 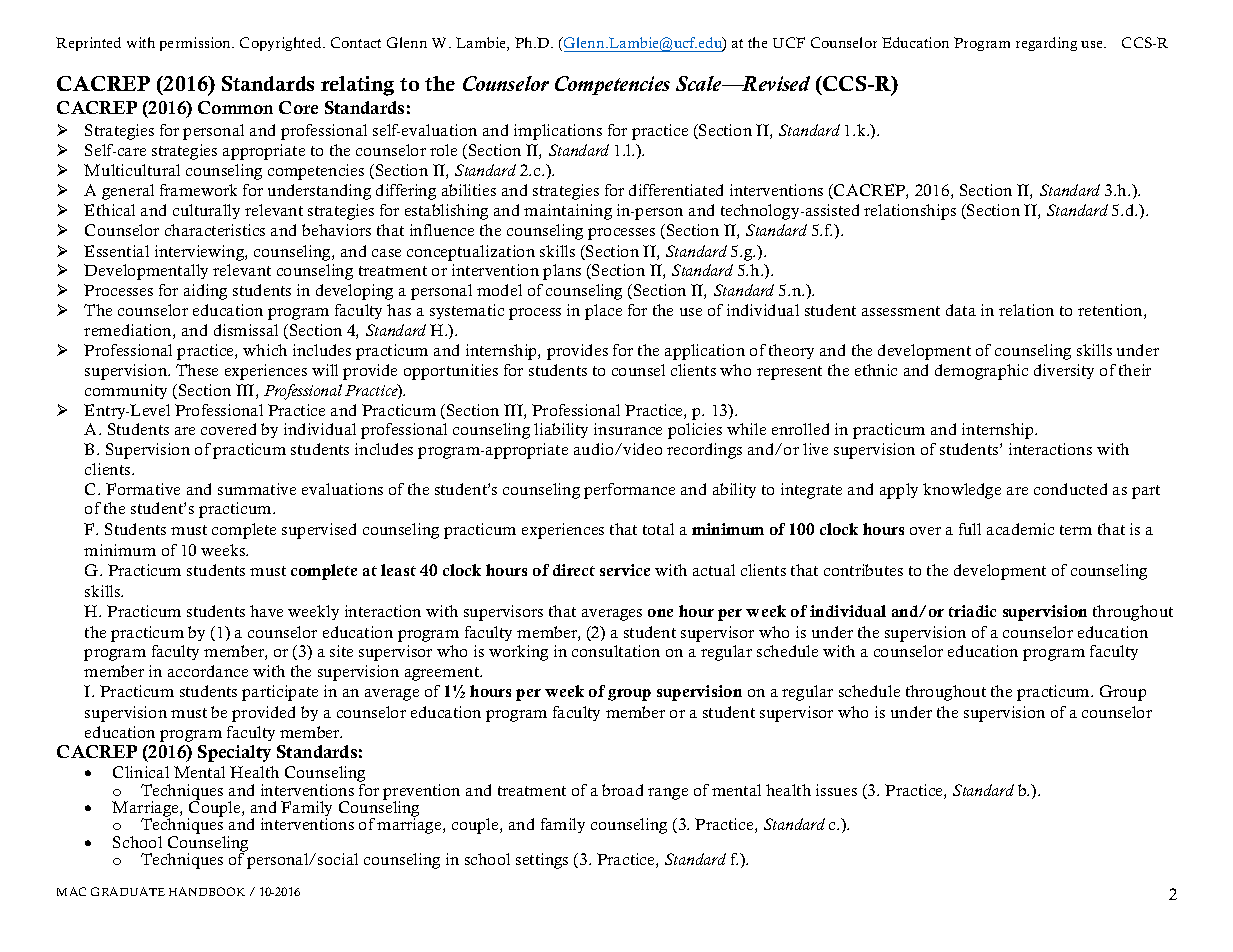 What do you see at coordinates (972, 611) in the image?
I see `triadic` at bounding box center [972, 611].
